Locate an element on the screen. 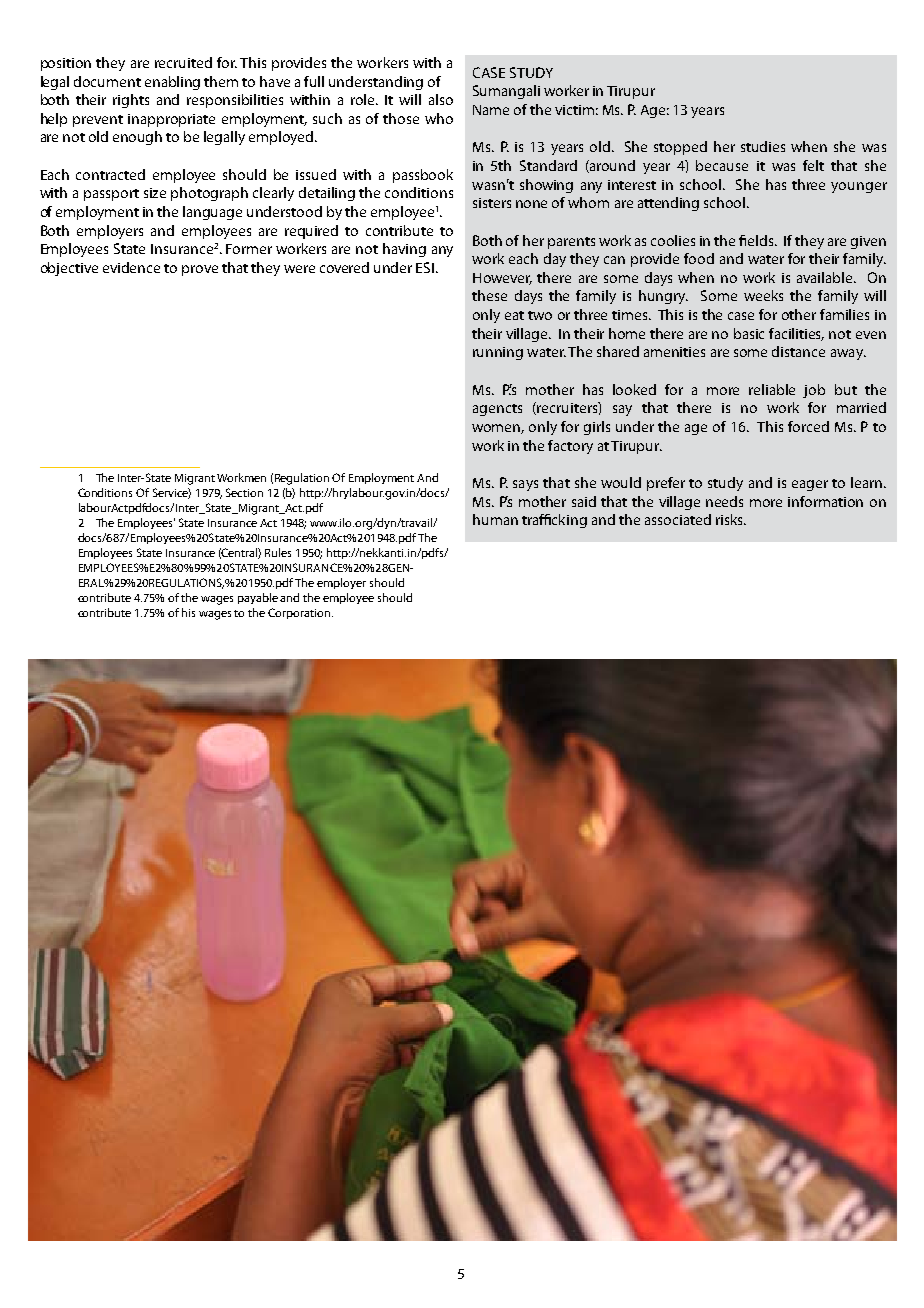  eager is located at coordinates (810, 485).
